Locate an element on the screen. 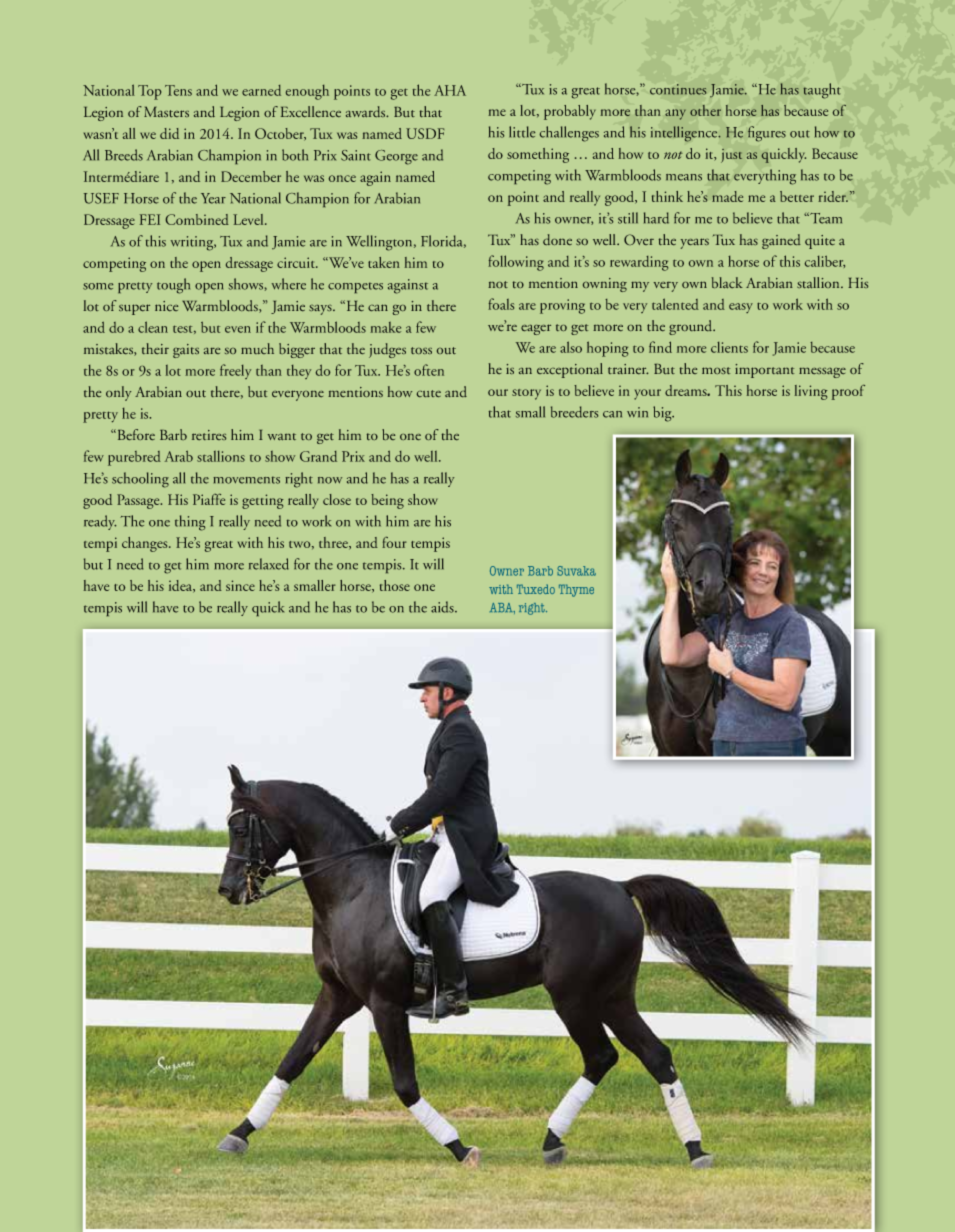  aids is located at coordinates (443, 607).
